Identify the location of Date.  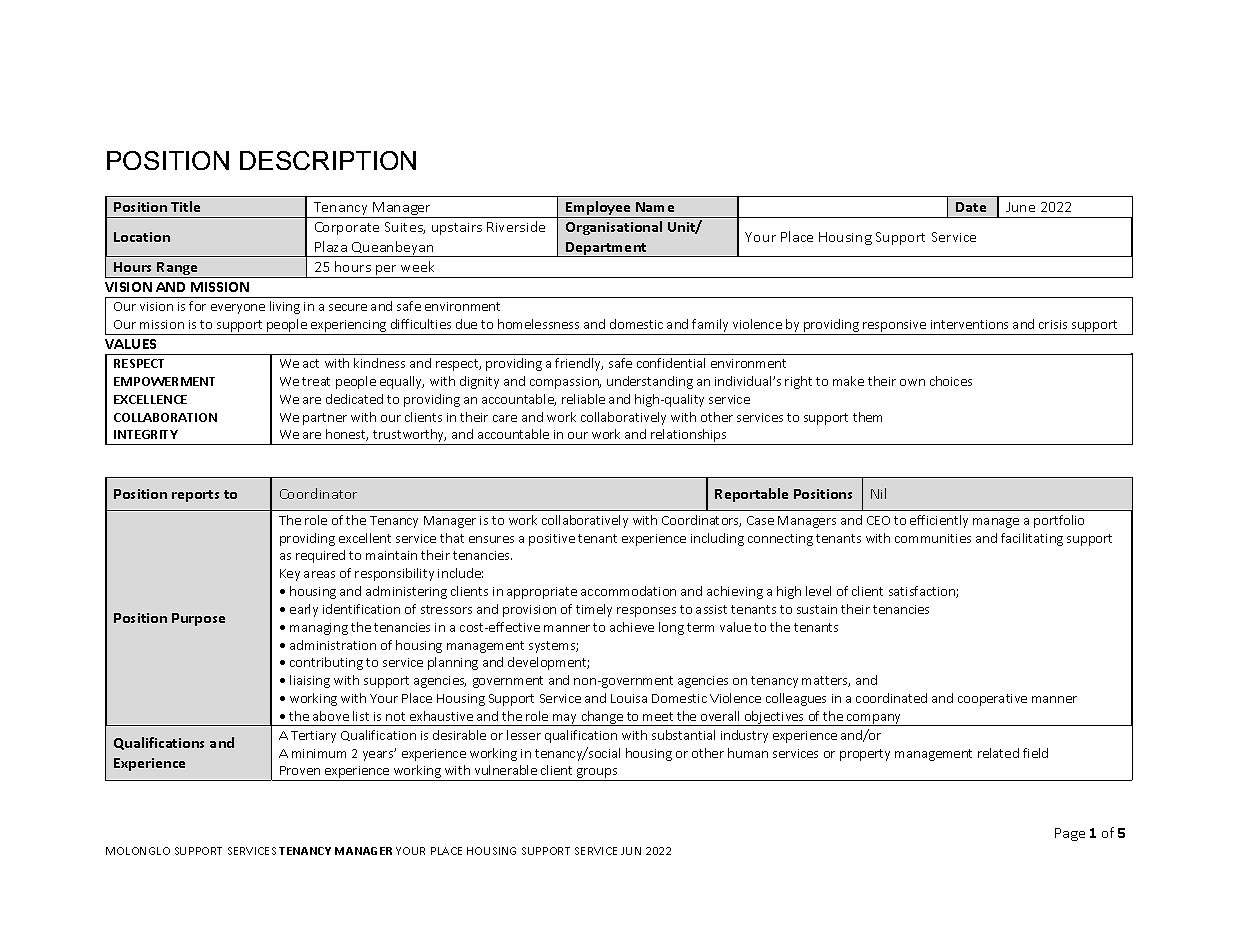
(971, 207).
